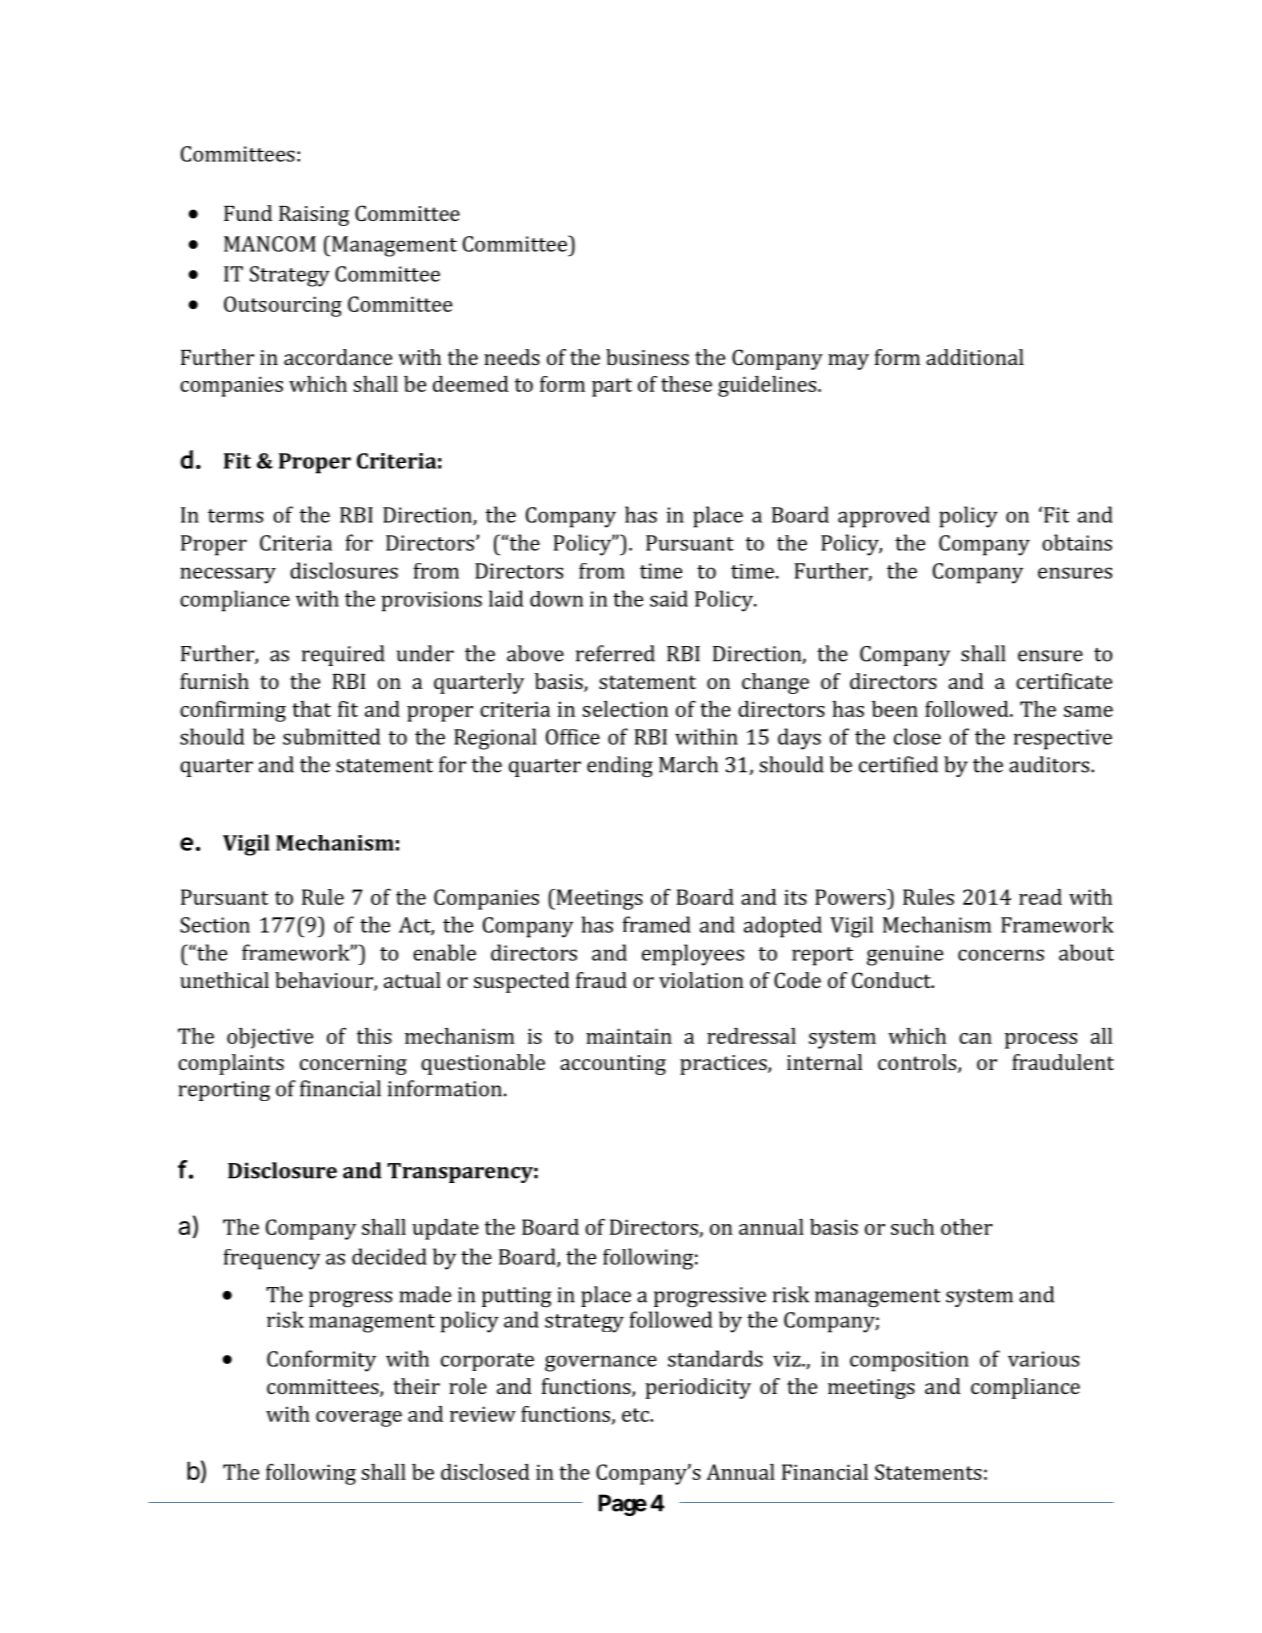  I want to click on terms, so click(235, 516).
